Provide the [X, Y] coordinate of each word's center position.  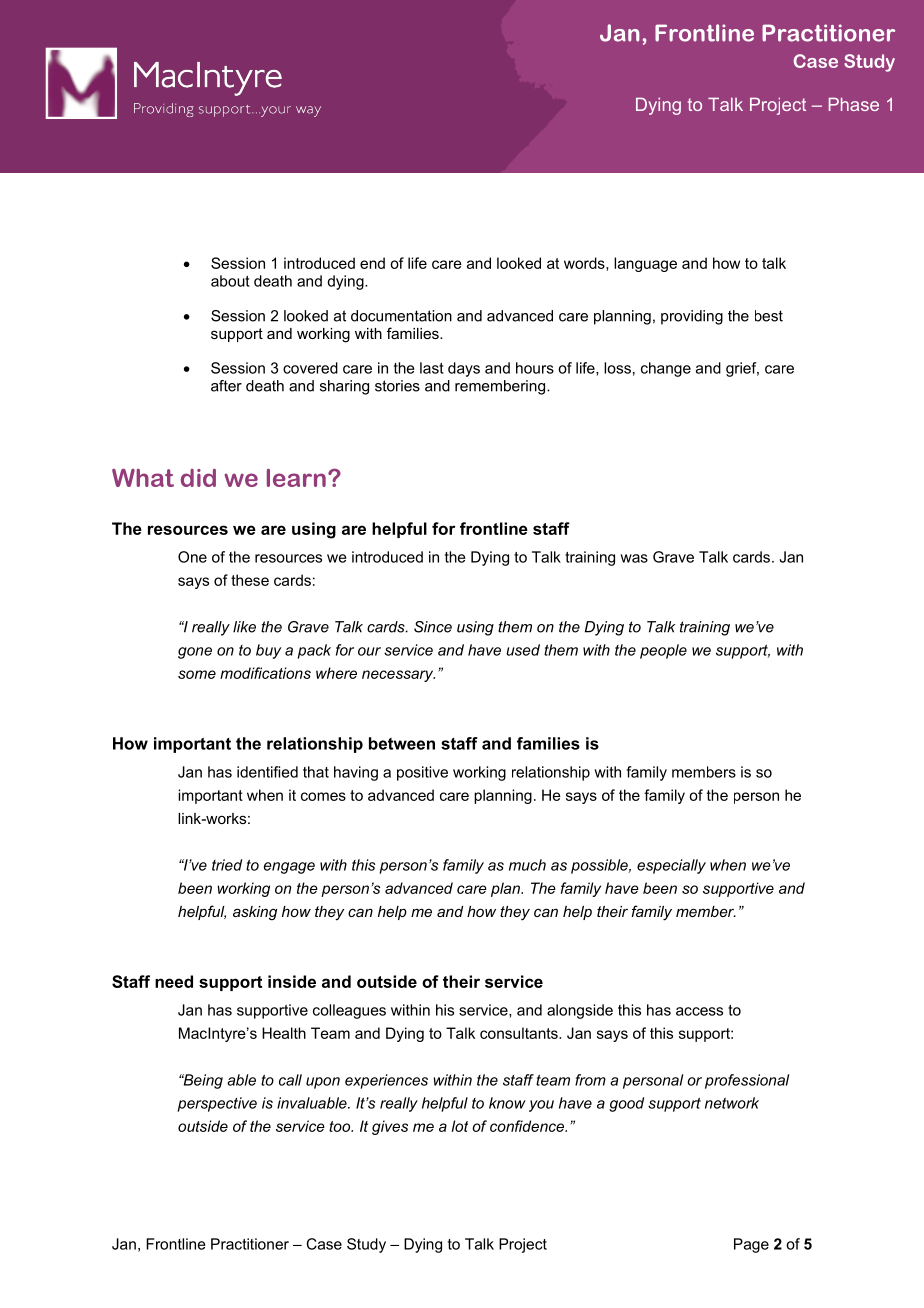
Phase [854, 104]
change [666, 369]
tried [227, 865]
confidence [528, 1126]
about [230, 281]
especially [671, 866]
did [198, 478]
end [372, 263]
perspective [217, 1104]
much [527, 865]
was [634, 558]
